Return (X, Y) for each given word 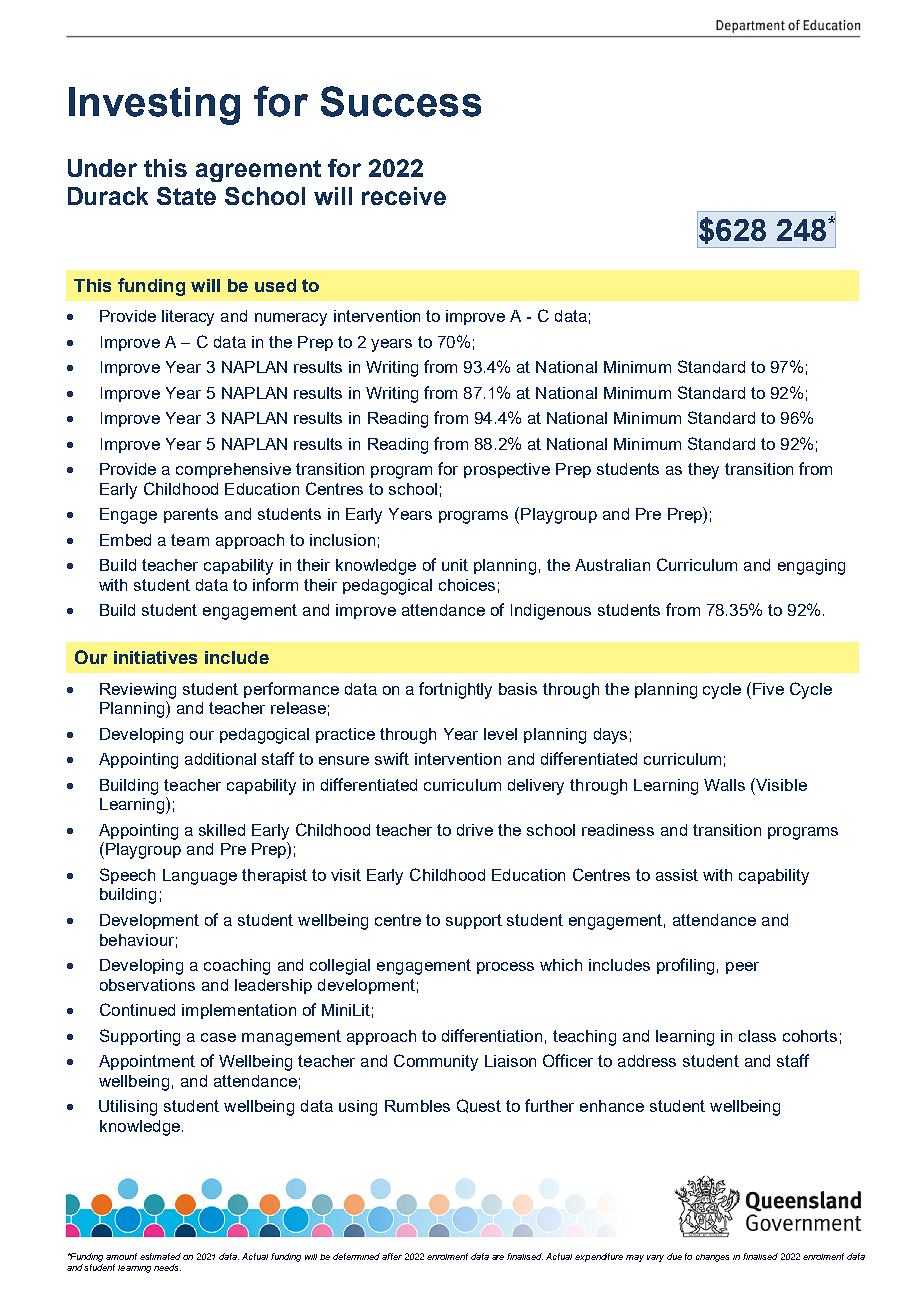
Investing (154, 106)
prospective (507, 470)
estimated (160, 1256)
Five (768, 689)
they (703, 471)
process (505, 968)
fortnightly (455, 690)
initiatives (155, 657)
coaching (237, 967)
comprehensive (233, 470)
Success (401, 101)
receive (404, 196)
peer (742, 968)
